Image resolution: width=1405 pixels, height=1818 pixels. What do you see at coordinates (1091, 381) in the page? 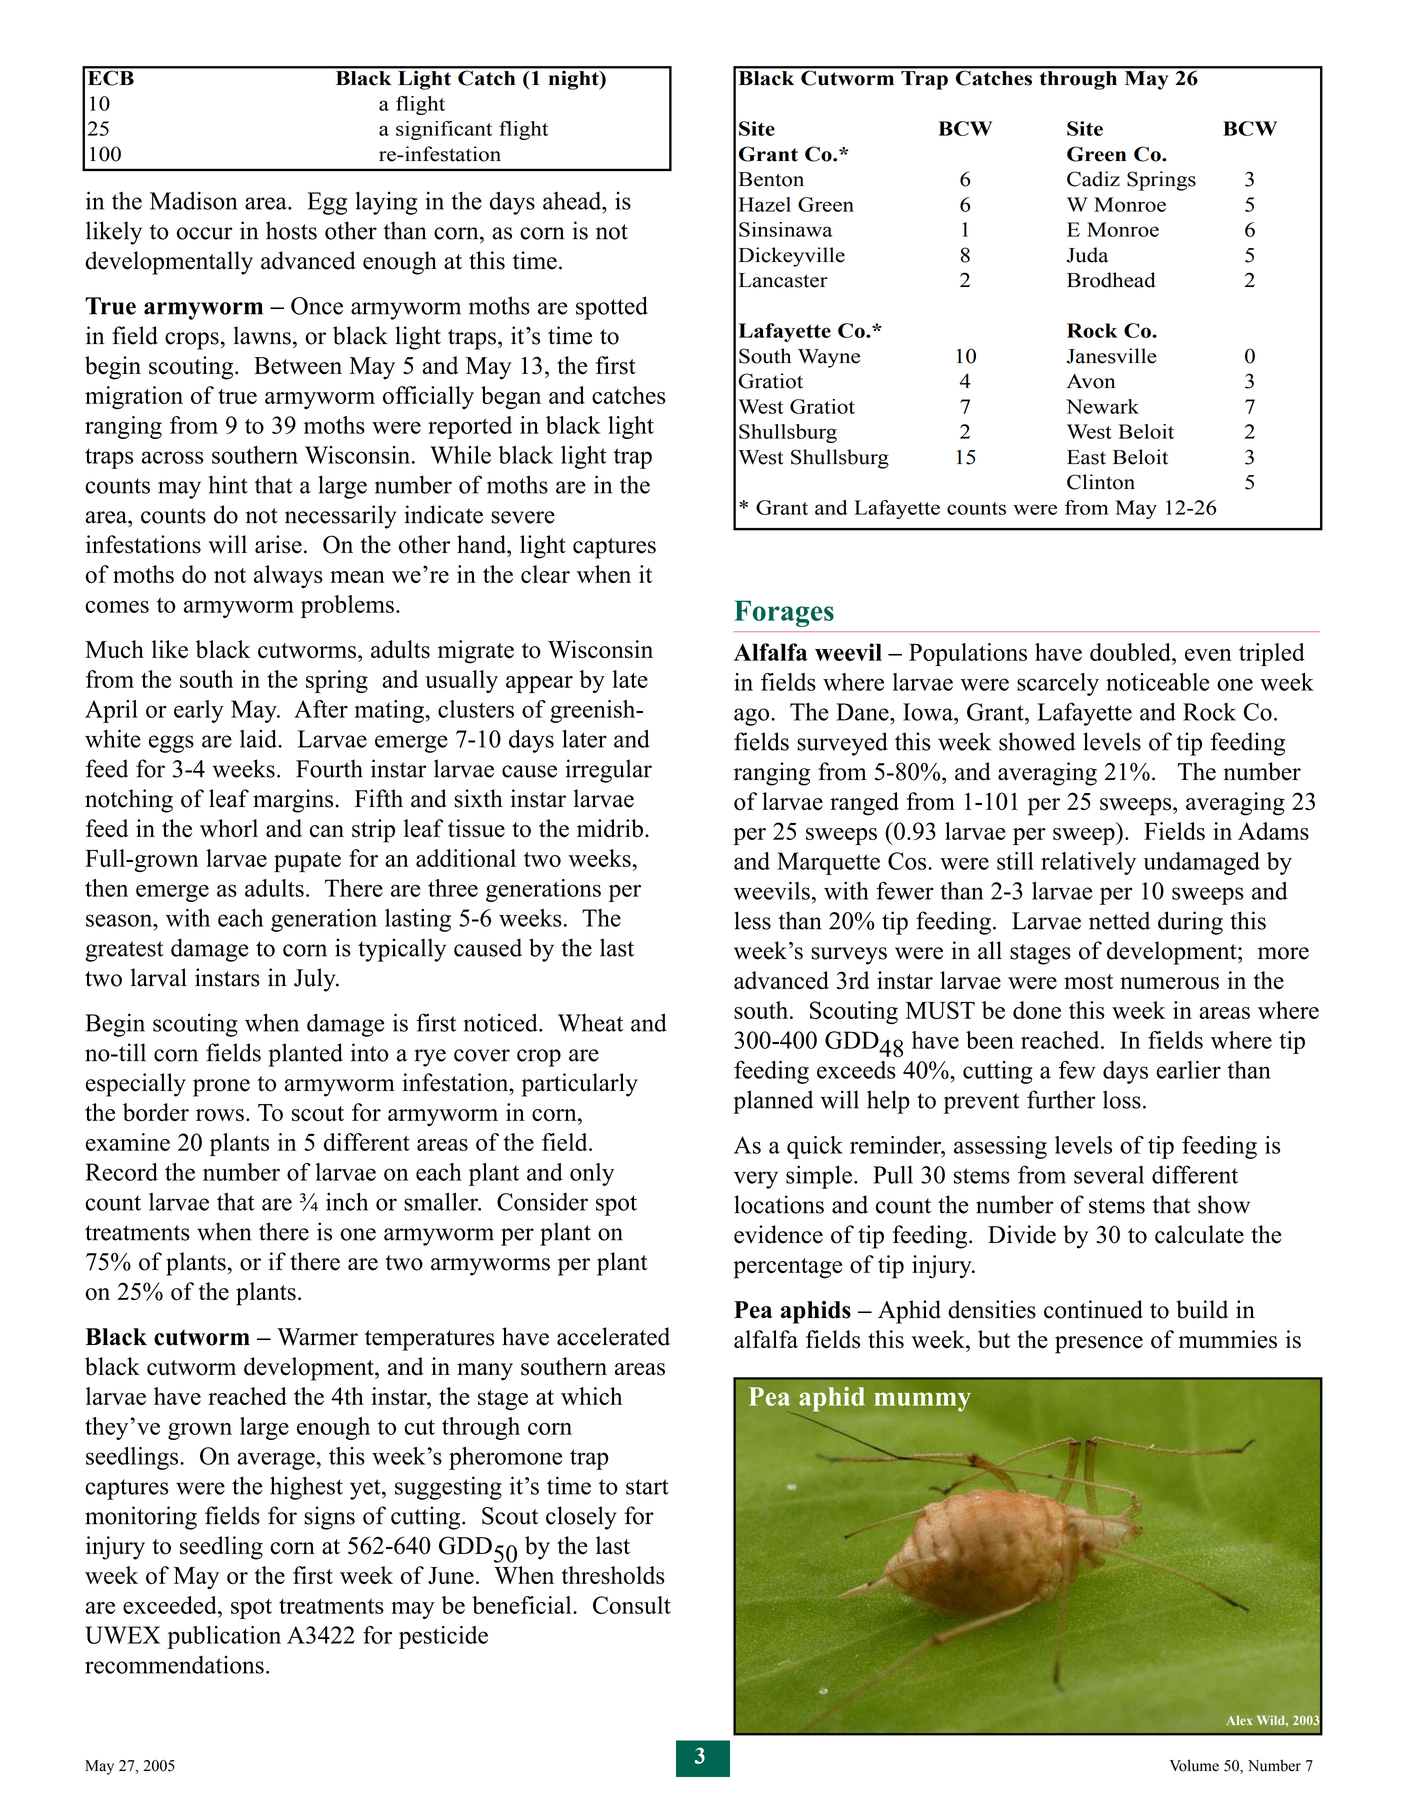
I see `Avon` at bounding box center [1091, 381].
